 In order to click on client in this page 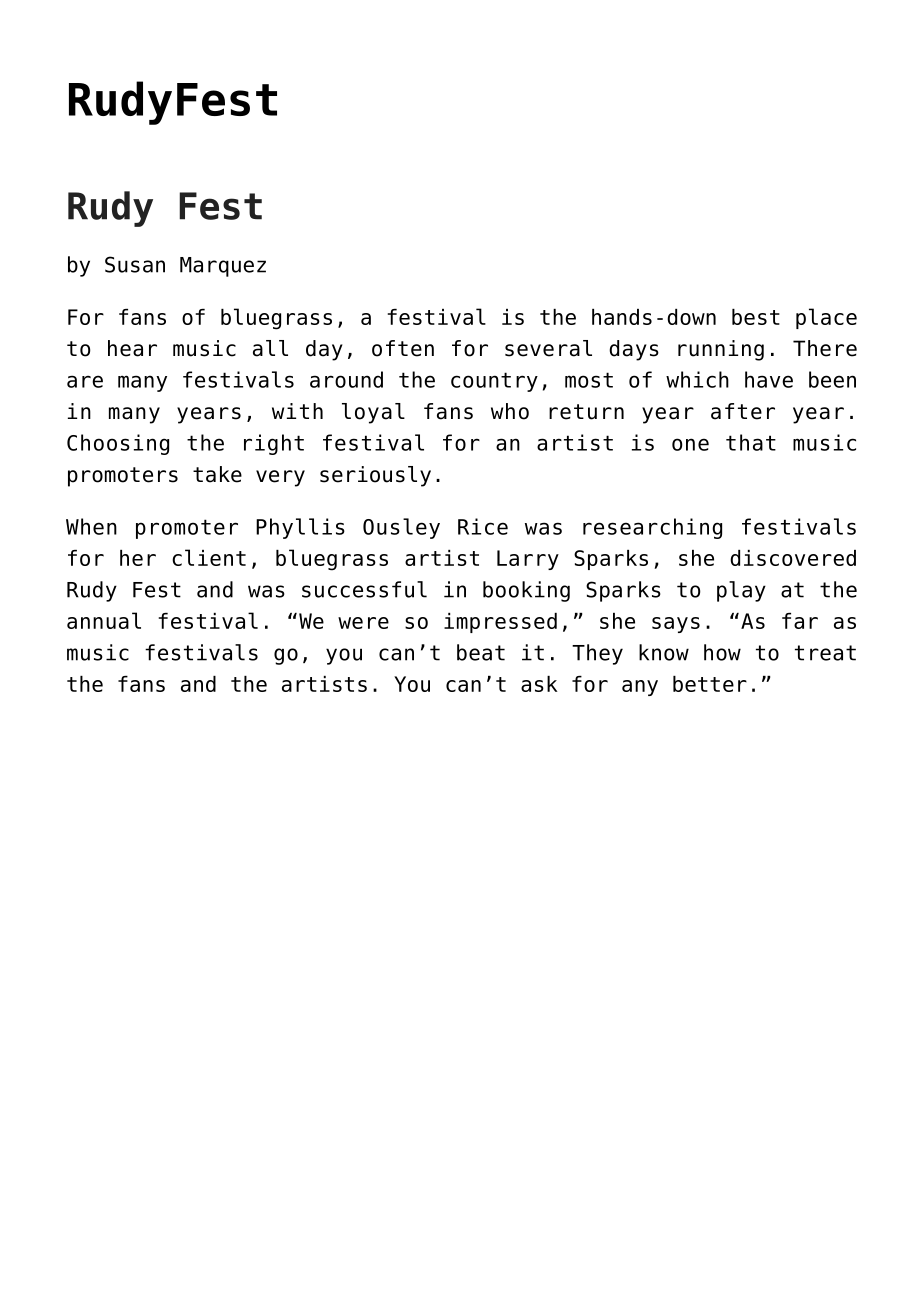, I will do `click(209, 557)`.
